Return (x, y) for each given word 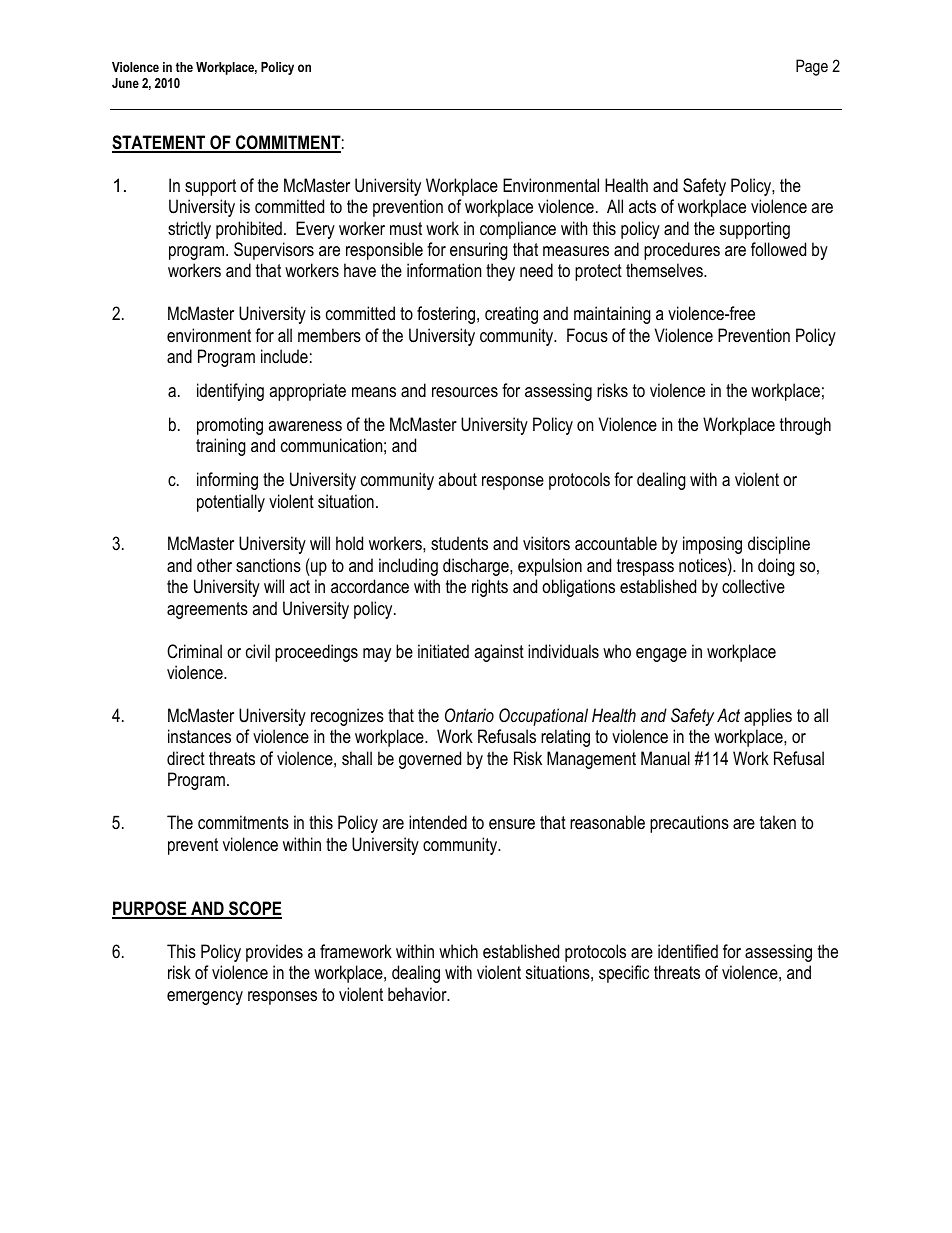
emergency (205, 998)
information (444, 270)
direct (186, 758)
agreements (207, 610)
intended (438, 822)
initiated (443, 651)
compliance (518, 230)
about (457, 479)
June (125, 83)
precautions (689, 824)
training (221, 447)
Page (812, 67)
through (805, 426)
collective (753, 586)
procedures (682, 251)
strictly (189, 230)
